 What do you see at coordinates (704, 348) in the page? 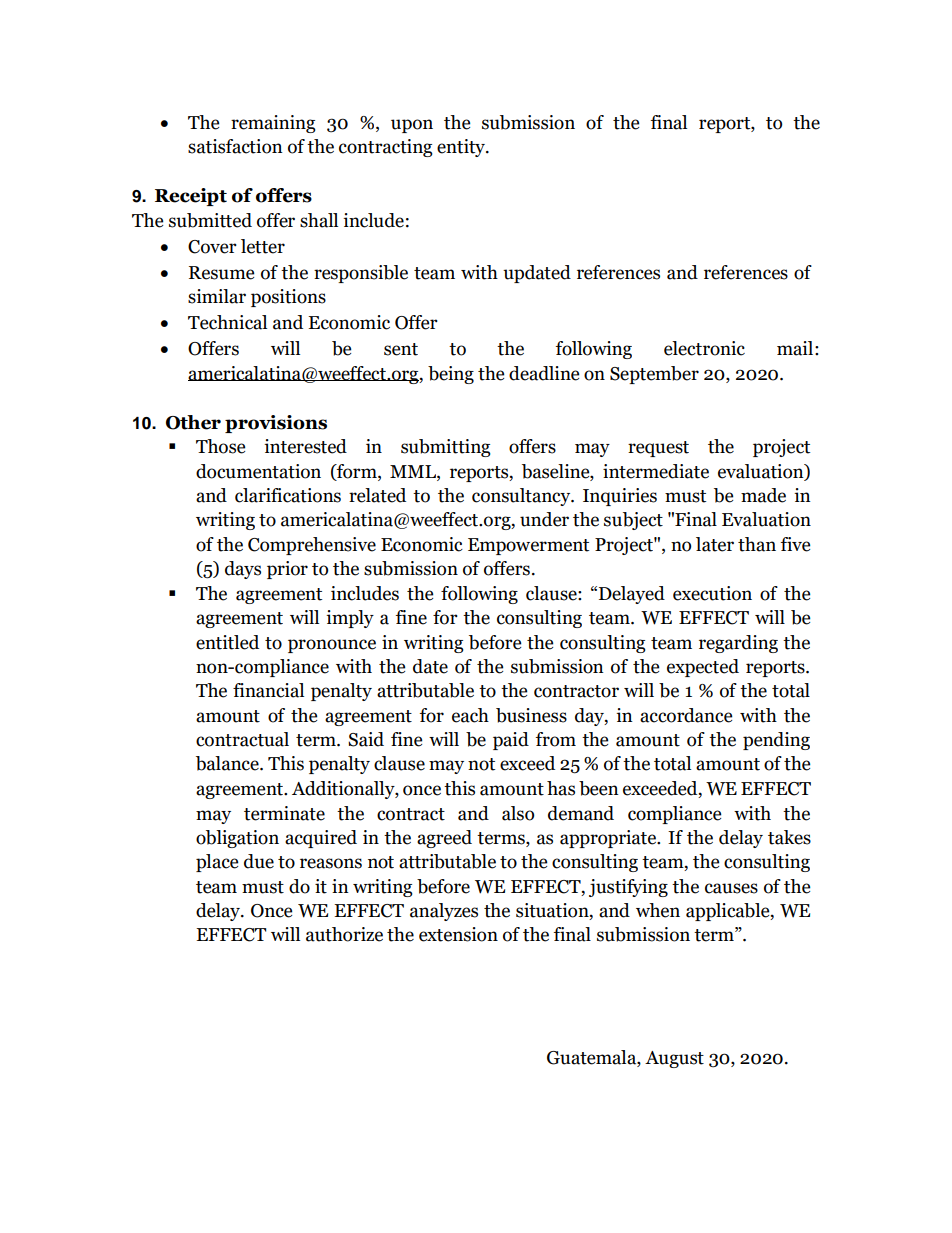
I see `electronic` at bounding box center [704, 348].
